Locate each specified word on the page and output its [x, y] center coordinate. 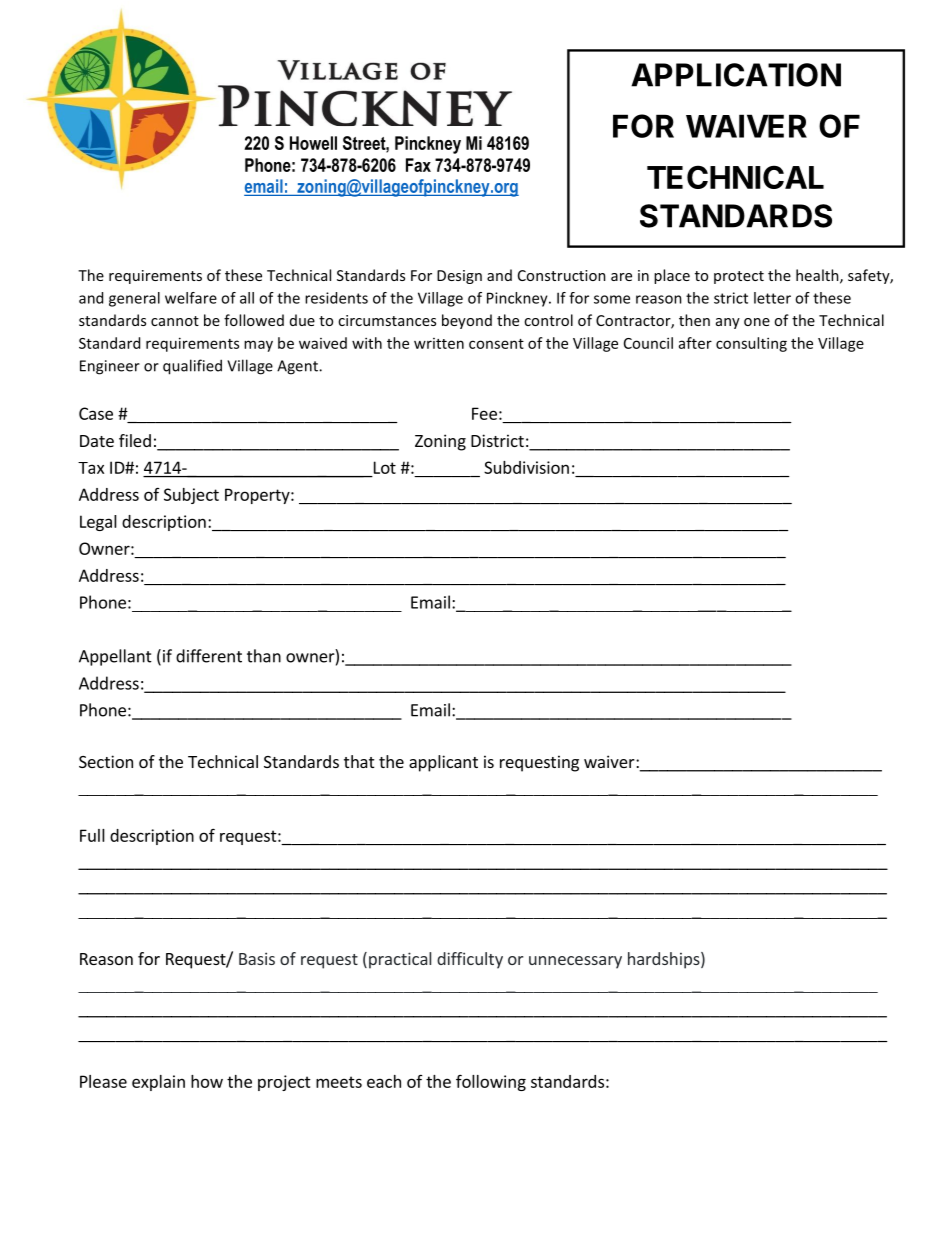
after [695, 343]
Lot [385, 467]
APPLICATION [736, 75]
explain [158, 1083]
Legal [98, 523]
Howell [313, 143]
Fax [418, 165]
